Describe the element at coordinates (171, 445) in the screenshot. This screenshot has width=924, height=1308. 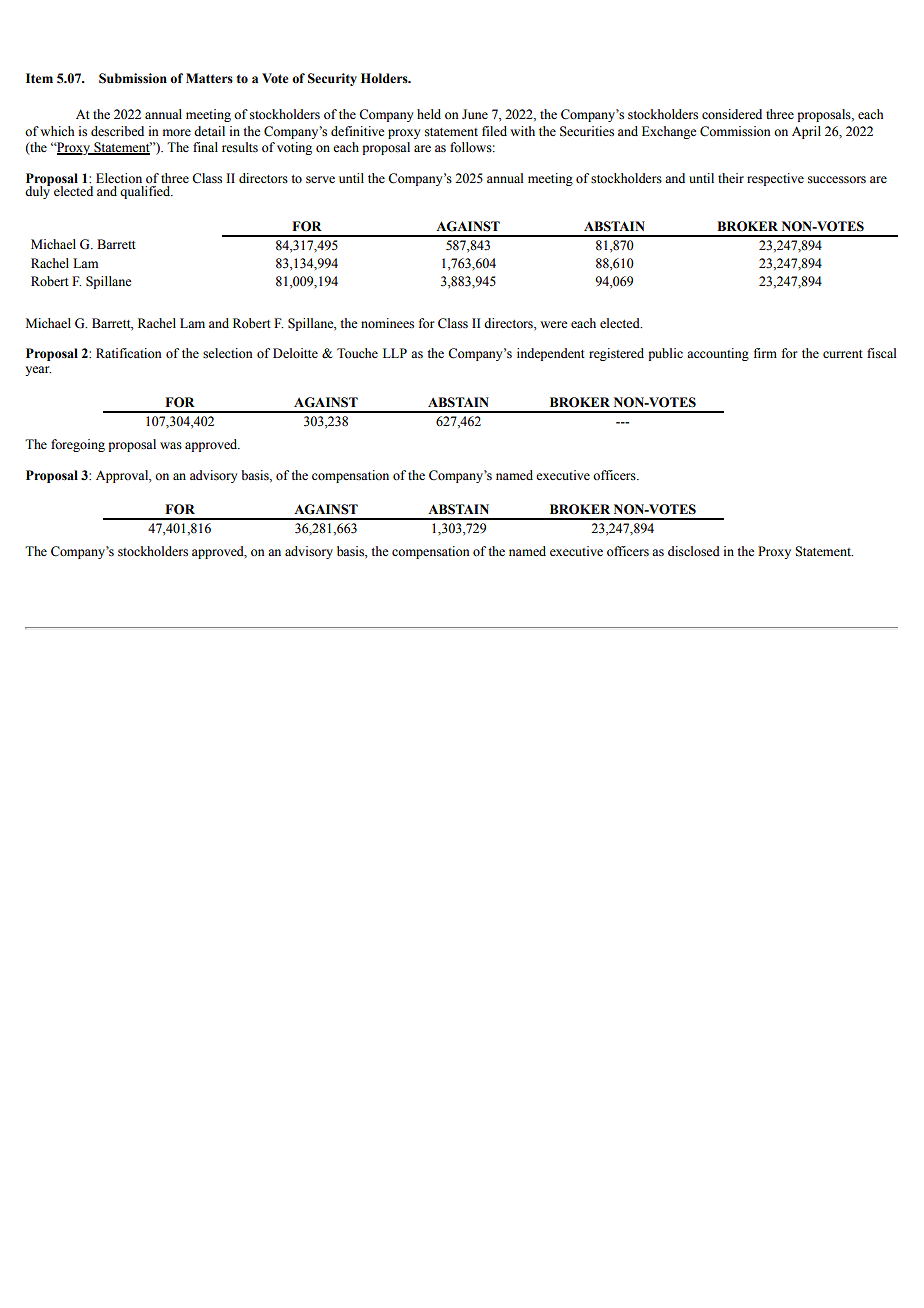
I see `was` at that location.
